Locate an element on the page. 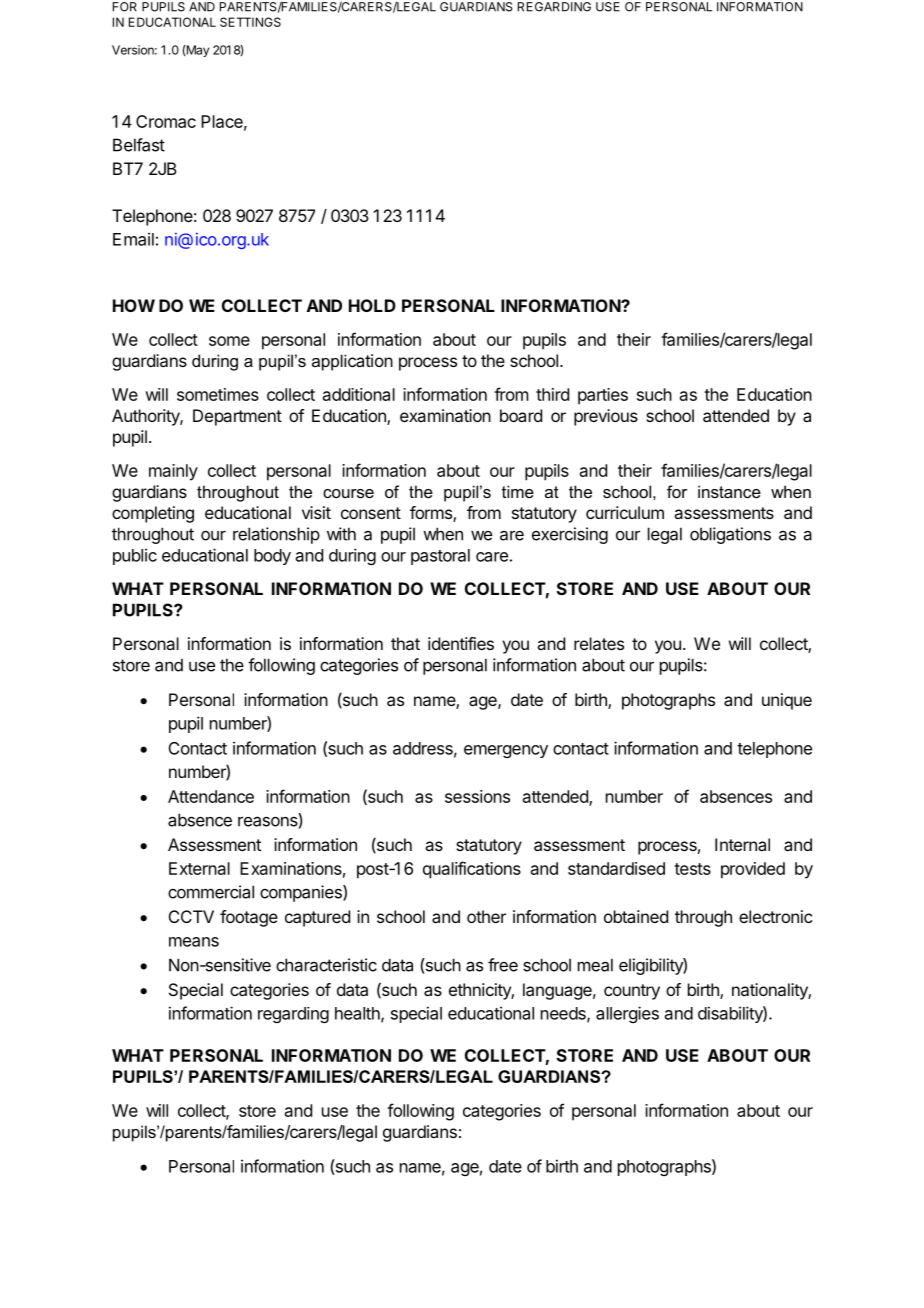  obligations is located at coordinates (730, 535).
